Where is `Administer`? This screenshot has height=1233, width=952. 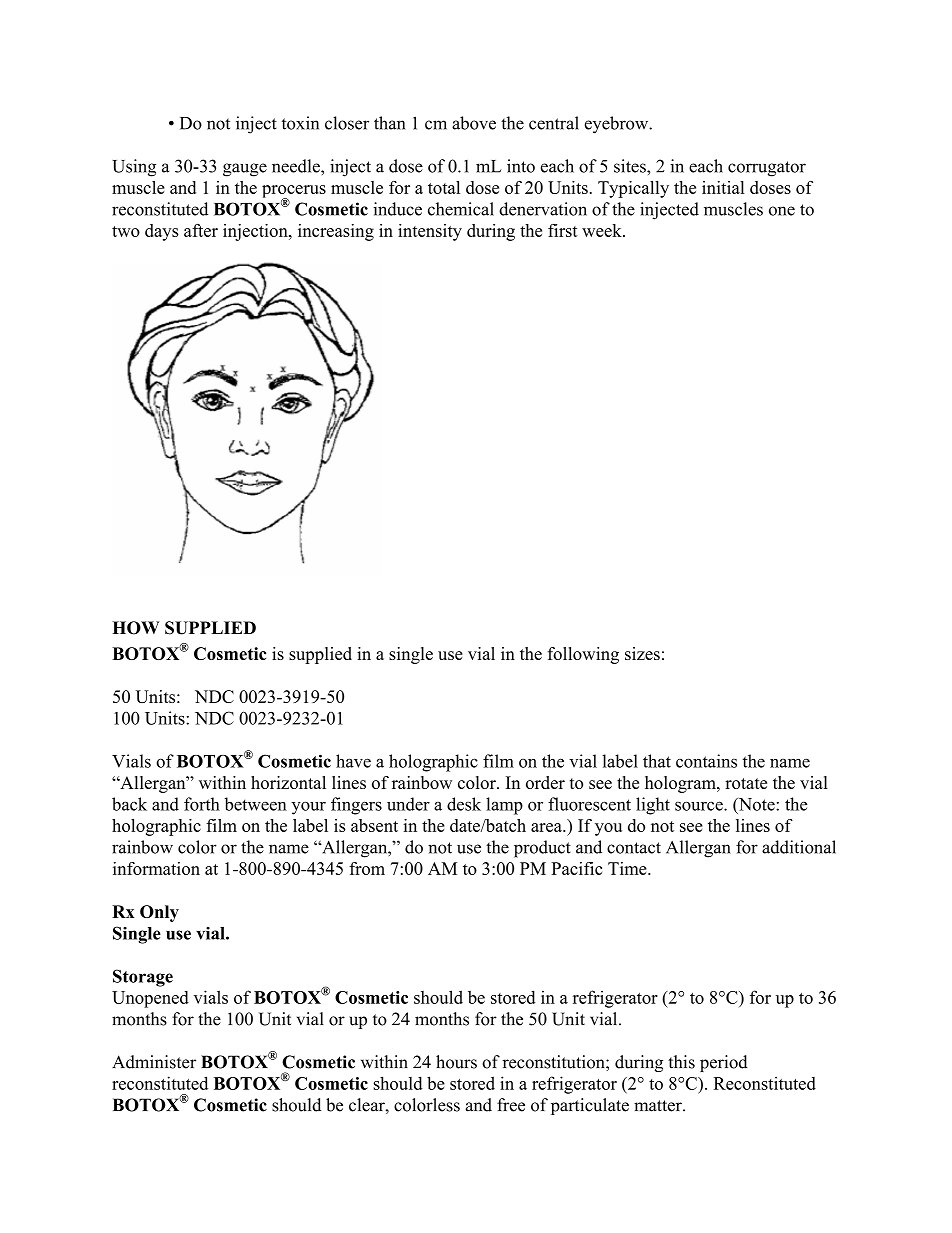 Administer is located at coordinates (154, 1062).
